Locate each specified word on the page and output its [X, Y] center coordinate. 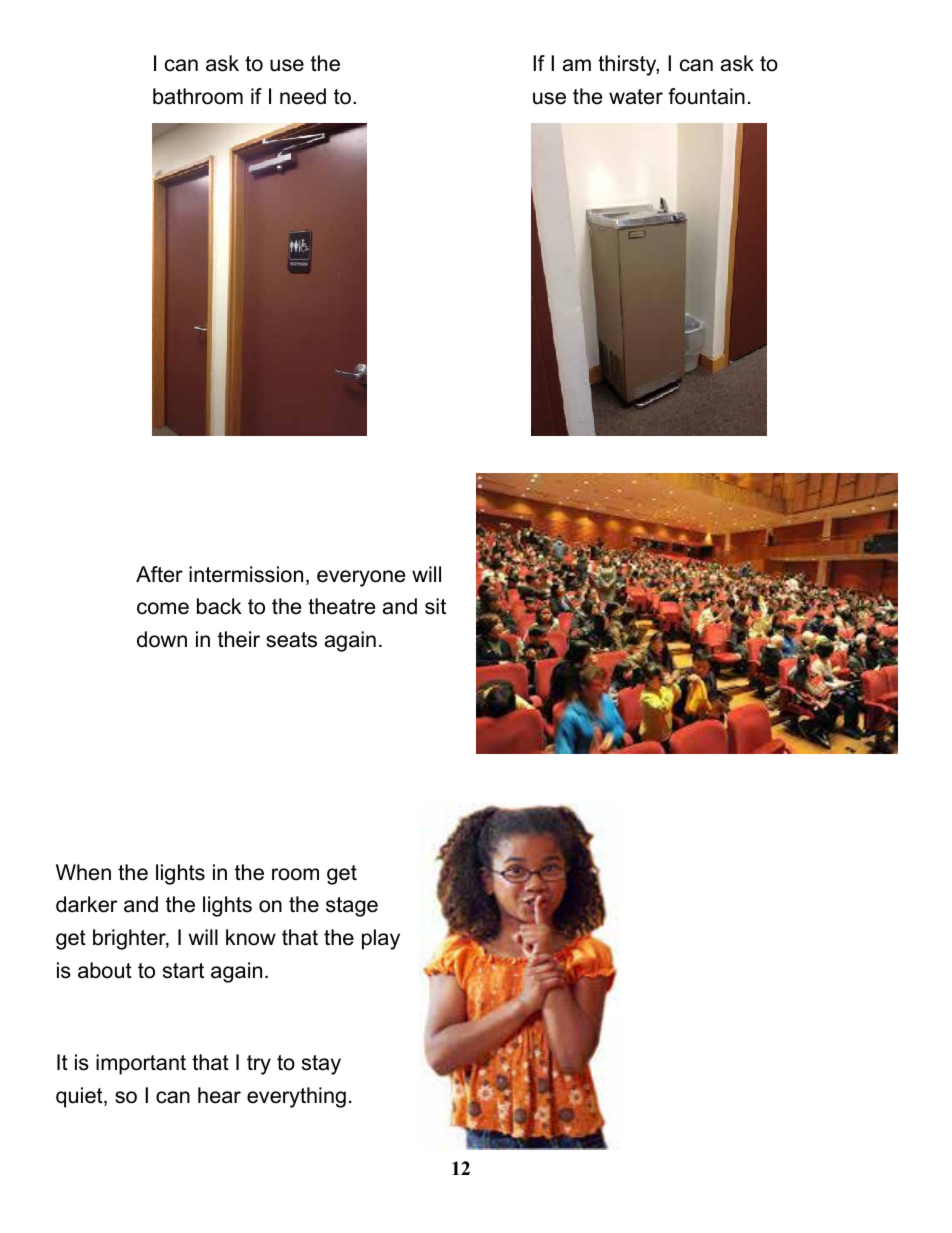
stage [352, 907]
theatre [341, 606]
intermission [246, 574]
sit [435, 606]
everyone [361, 578]
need [303, 96]
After [159, 574]
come [163, 608]
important [141, 1064]
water [636, 97]
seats [291, 640]
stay [321, 1065]
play [381, 939]
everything [296, 1097]
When [83, 872]
